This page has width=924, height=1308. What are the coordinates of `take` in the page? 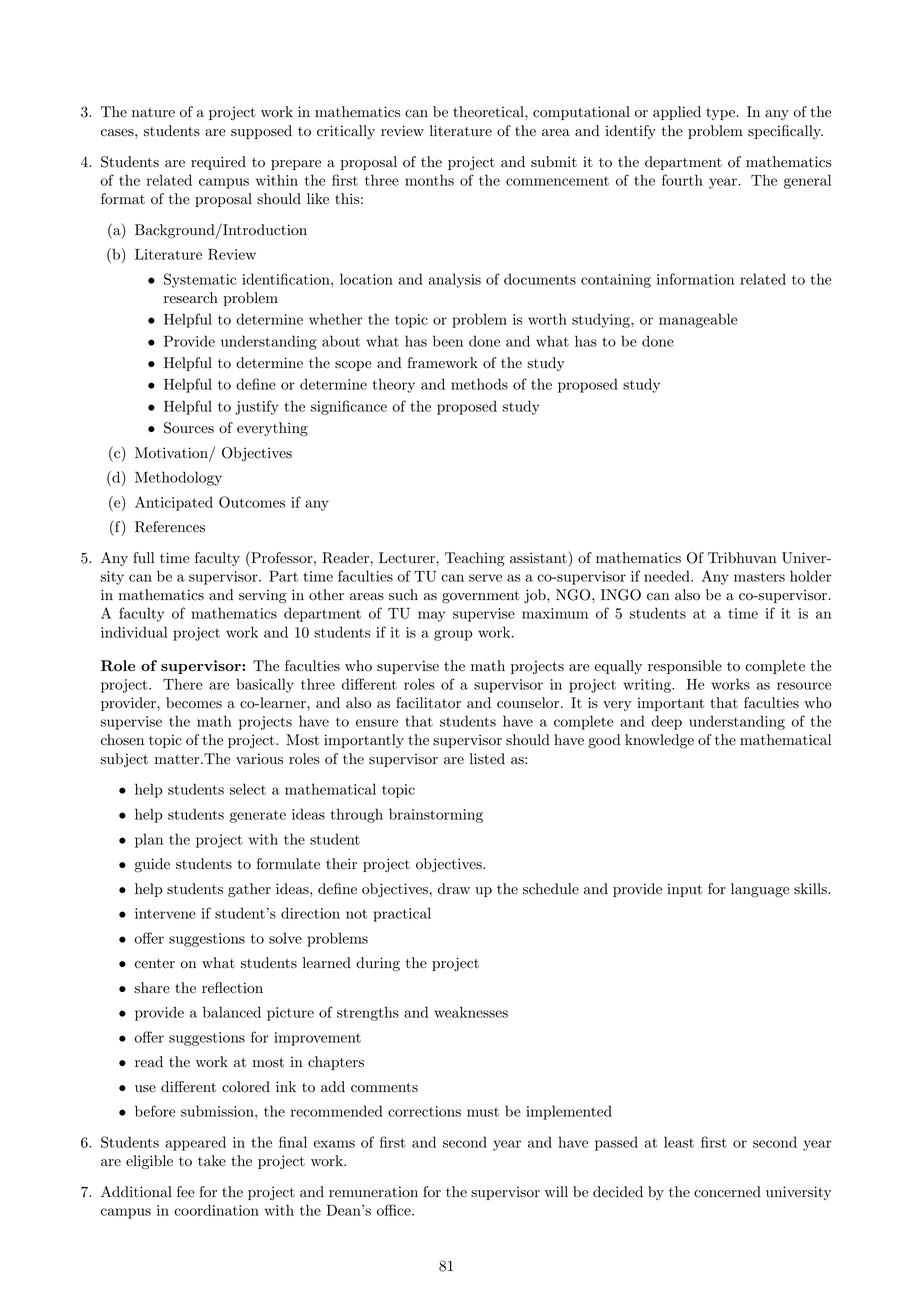 It's located at (212, 1161).
